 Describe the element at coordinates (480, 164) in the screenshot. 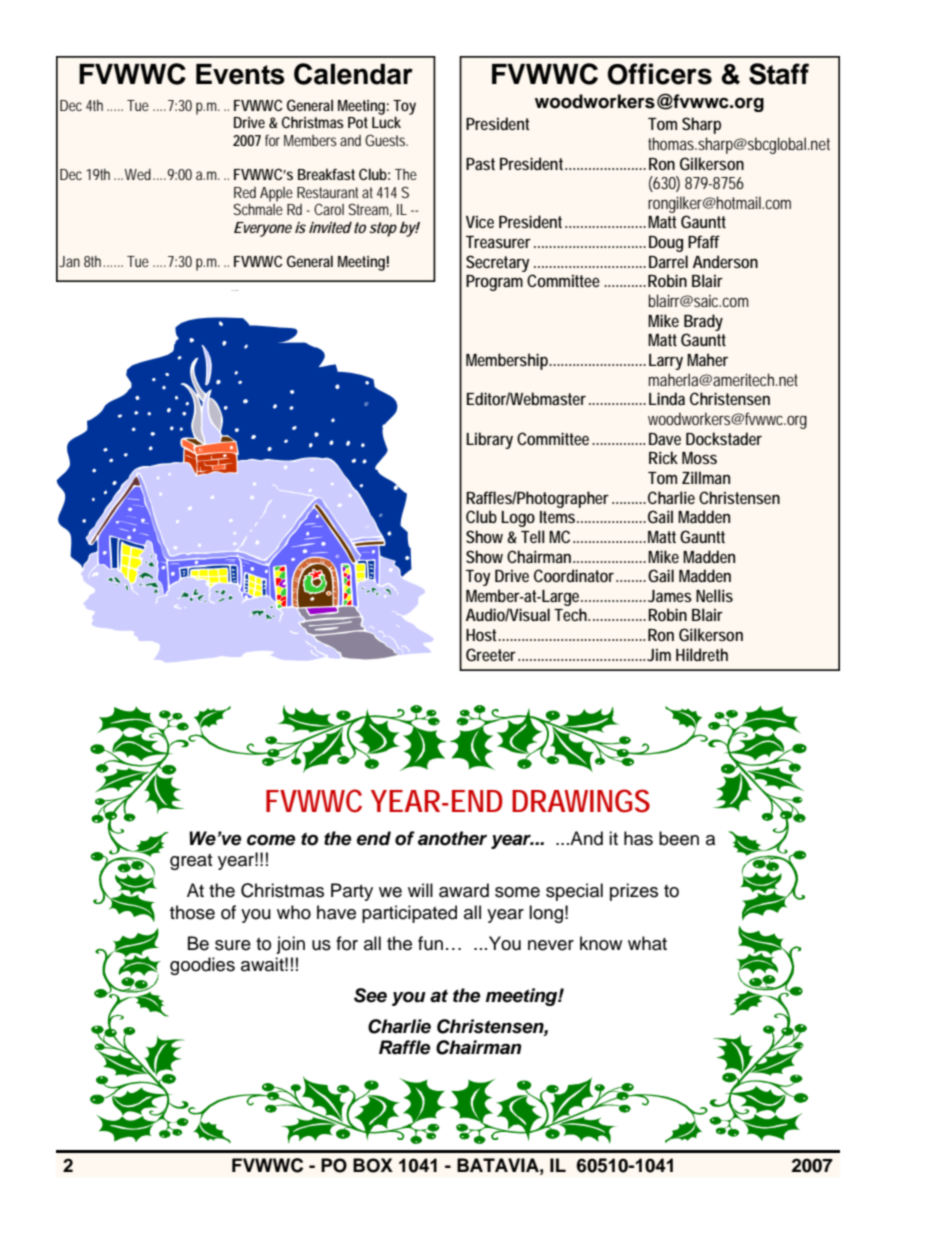

I see `Past` at that location.
